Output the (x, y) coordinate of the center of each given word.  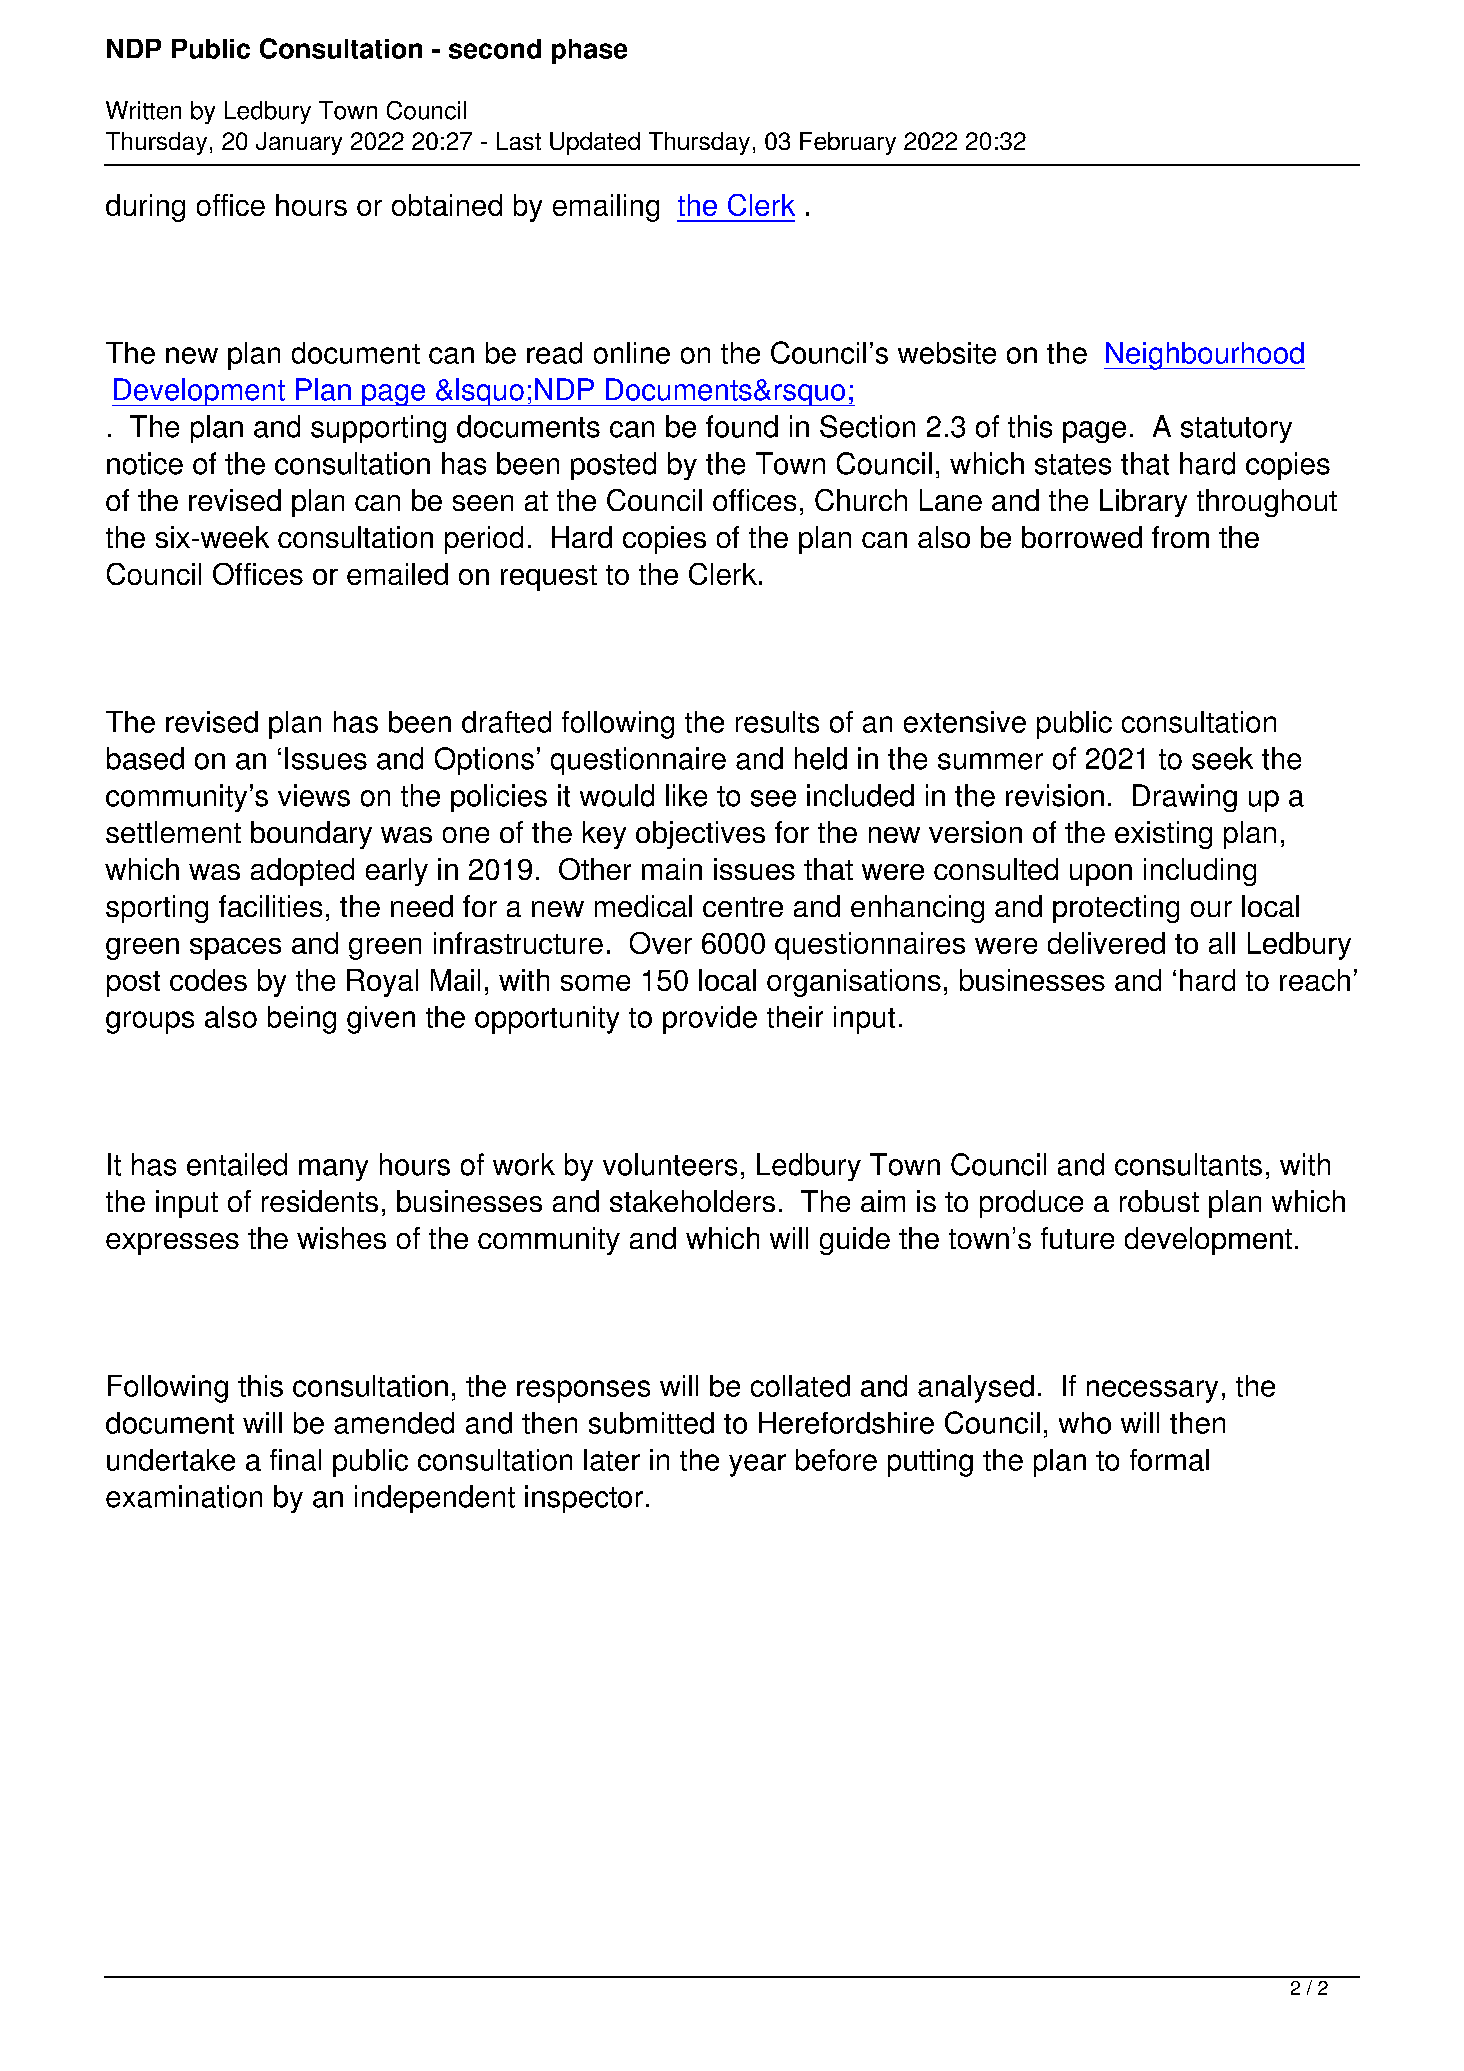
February (848, 143)
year (757, 1465)
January (299, 143)
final (295, 1460)
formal (1169, 1460)
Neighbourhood (1204, 356)
